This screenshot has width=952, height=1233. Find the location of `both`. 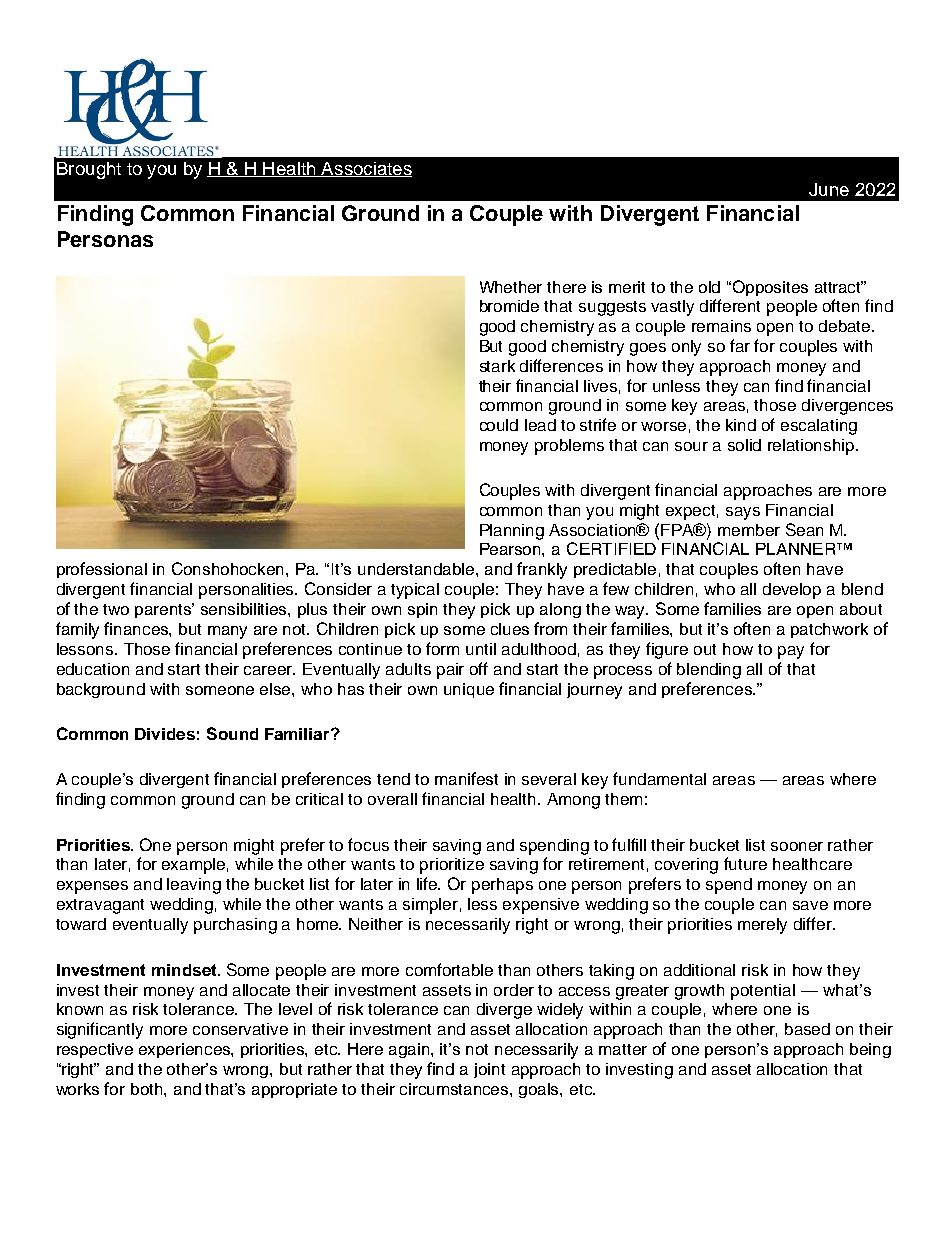

both is located at coordinates (148, 1089).
